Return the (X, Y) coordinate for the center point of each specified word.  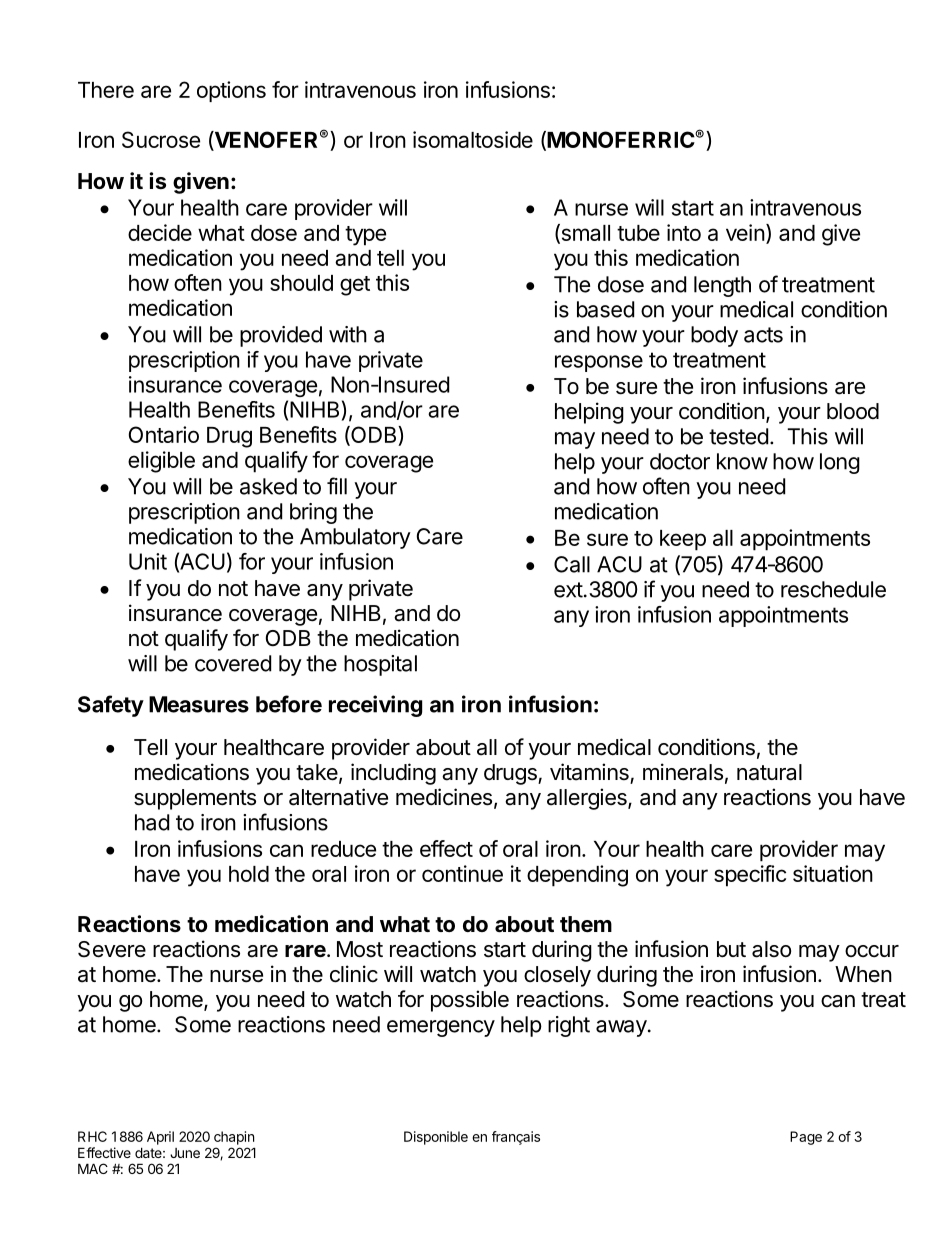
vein (745, 232)
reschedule (833, 589)
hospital (380, 665)
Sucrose (161, 139)
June (185, 1153)
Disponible (436, 1138)
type (365, 236)
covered (233, 663)
